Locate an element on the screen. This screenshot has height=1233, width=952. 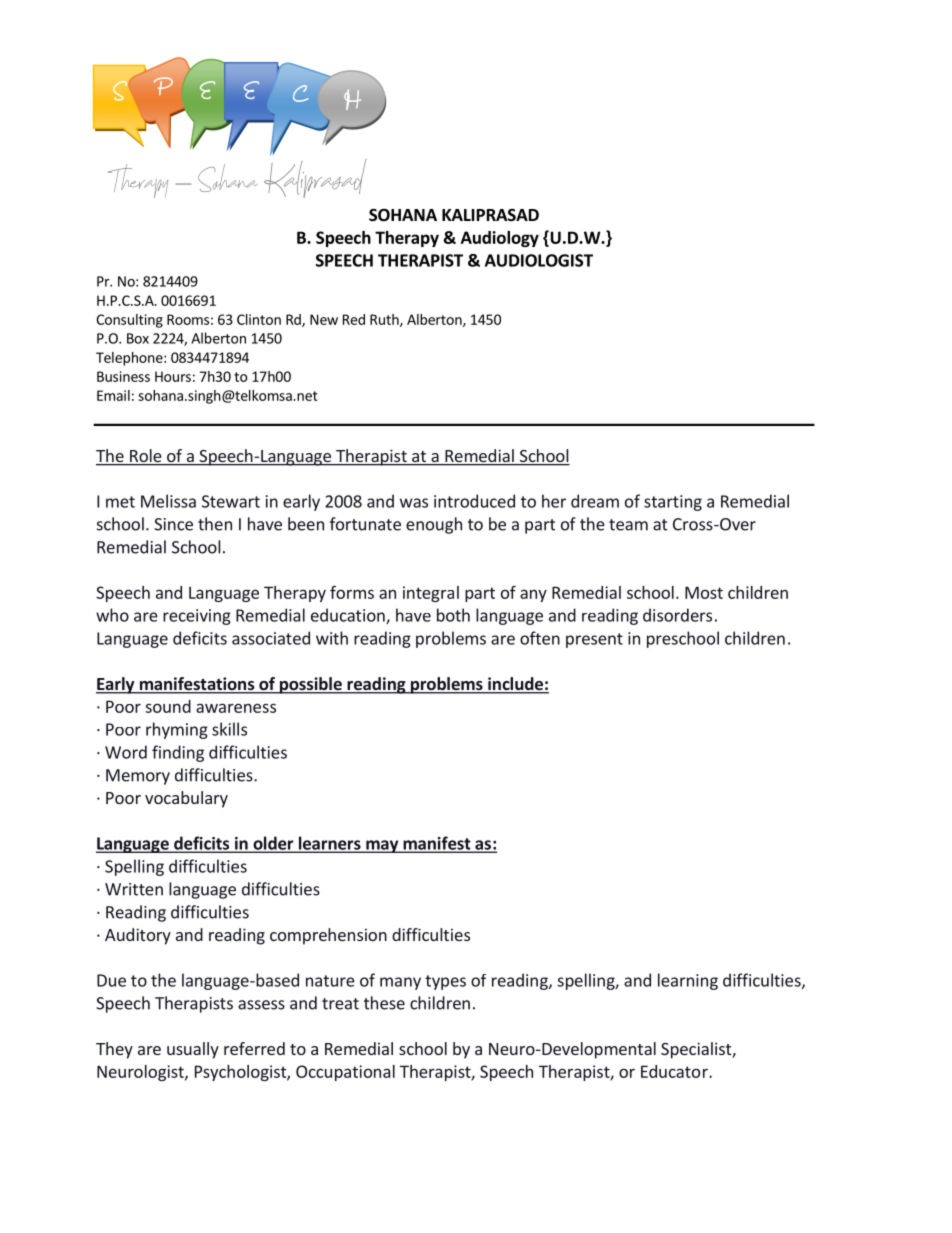
was is located at coordinates (414, 503).
